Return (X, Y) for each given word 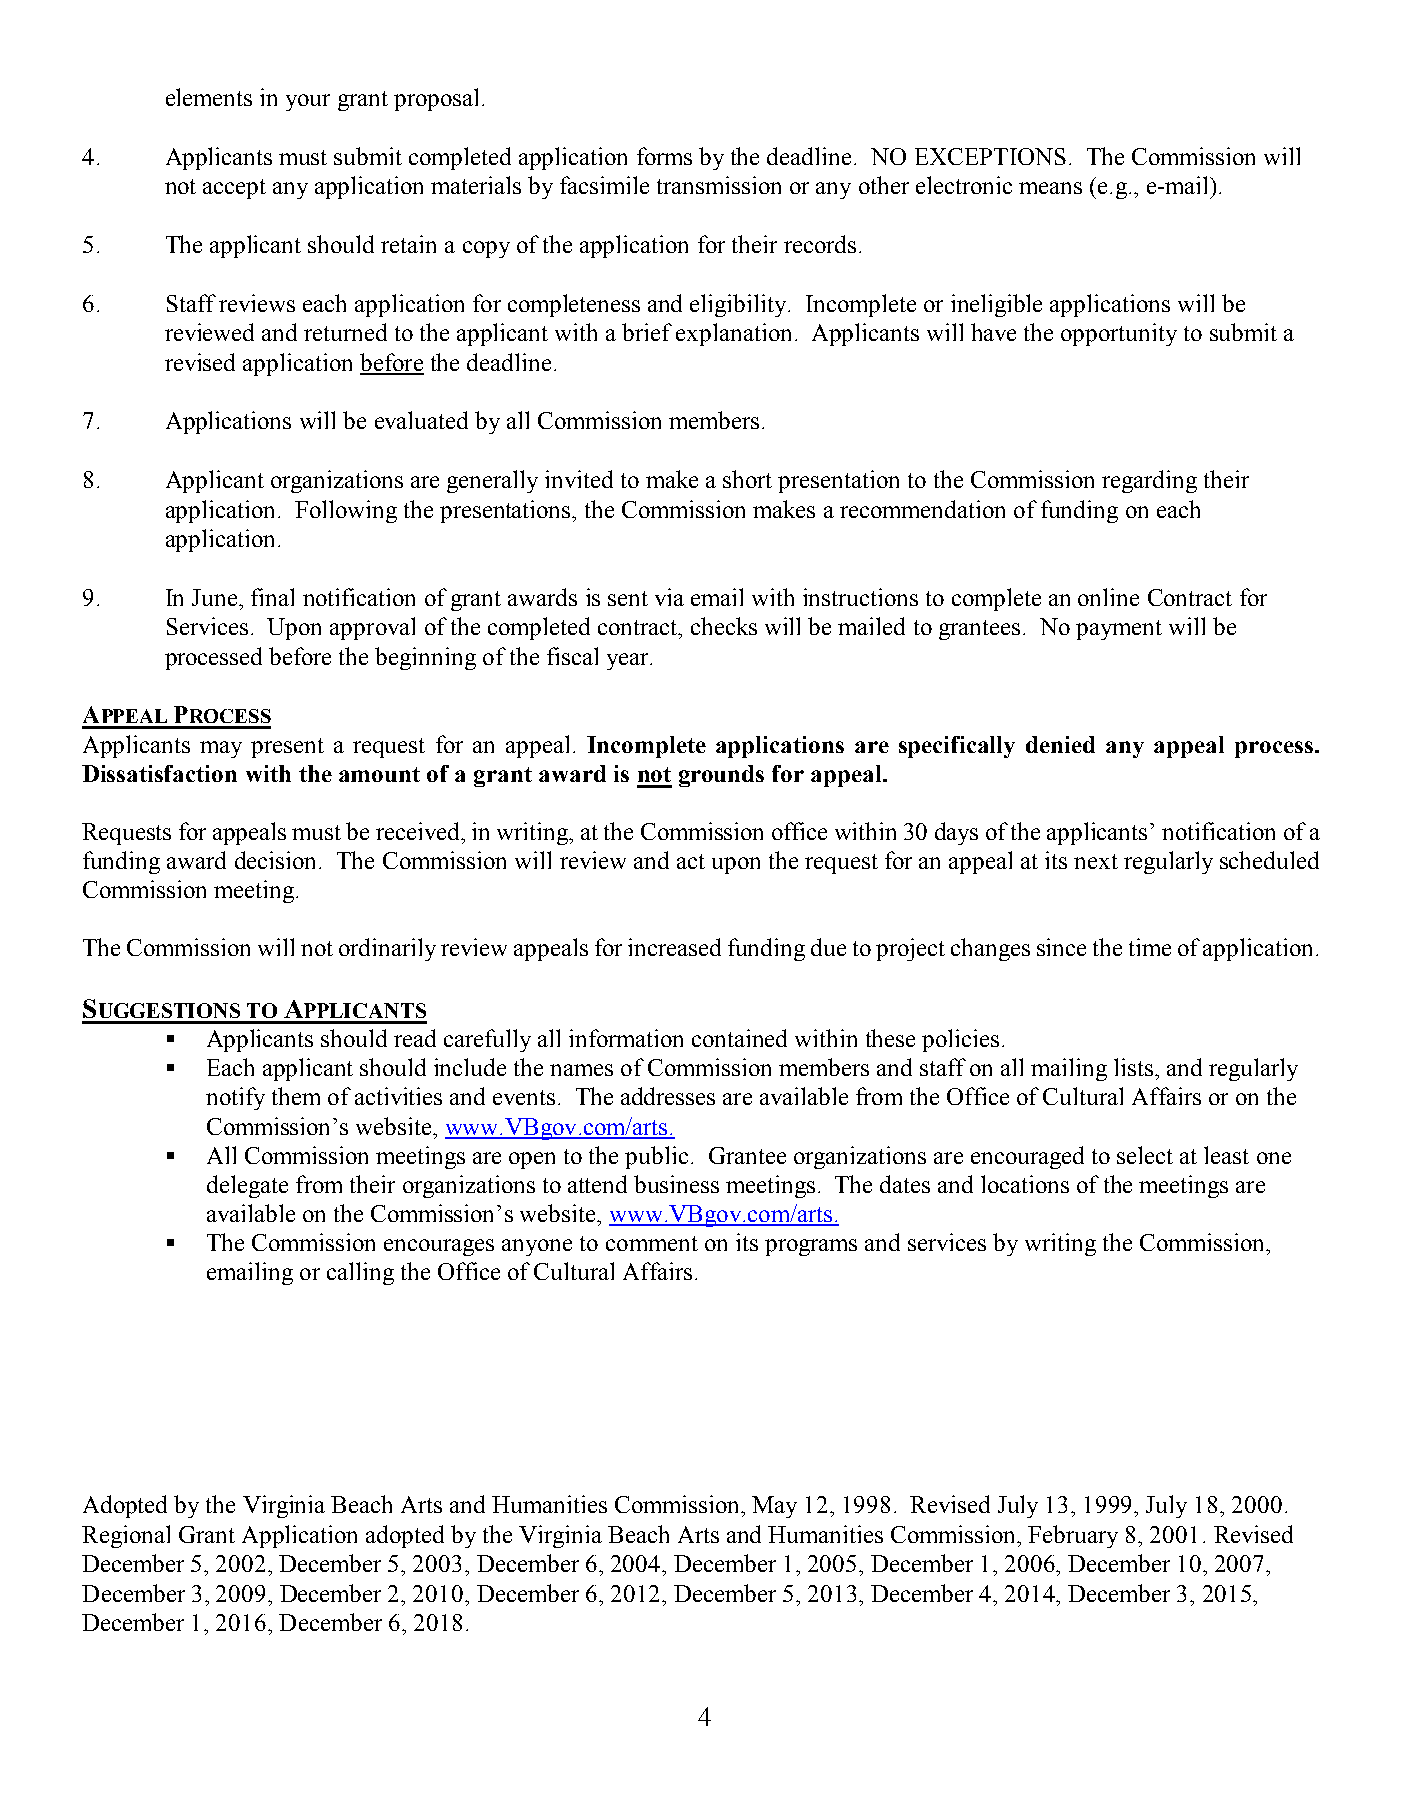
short (747, 479)
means (1050, 188)
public (656, 1157)
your (308, 102)
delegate (247, 1186)
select (1145, 1155)
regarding (1149, 481)
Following (346, 511)
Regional (126, 1536)
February (1073, 1536)
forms (664, 156)
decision (277, 860)
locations (1025, 1184)
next (1096, 861)
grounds (721, 776)
